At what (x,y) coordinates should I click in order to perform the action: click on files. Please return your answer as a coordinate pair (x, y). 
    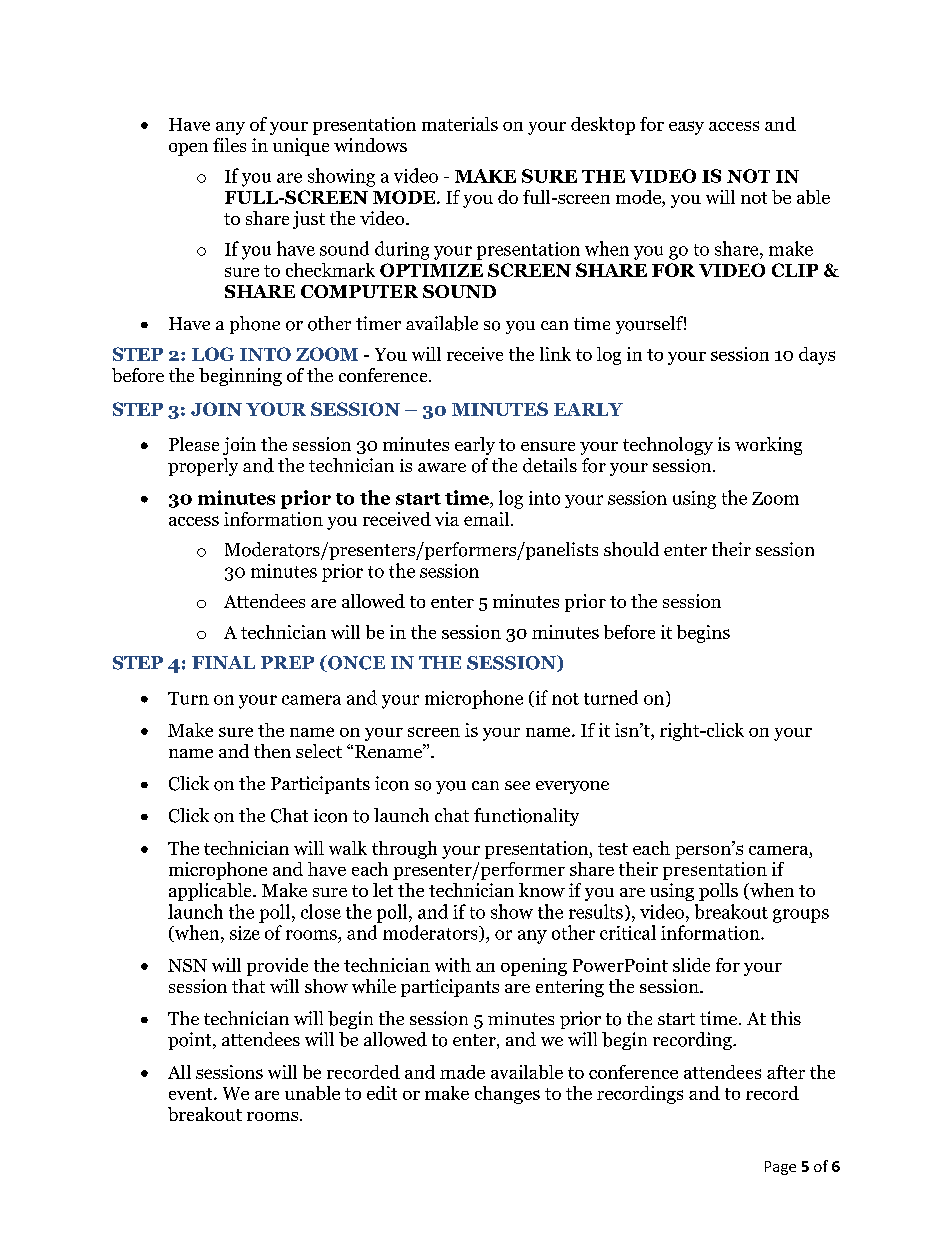
    Looking at the image, I should click on (229, 145).
